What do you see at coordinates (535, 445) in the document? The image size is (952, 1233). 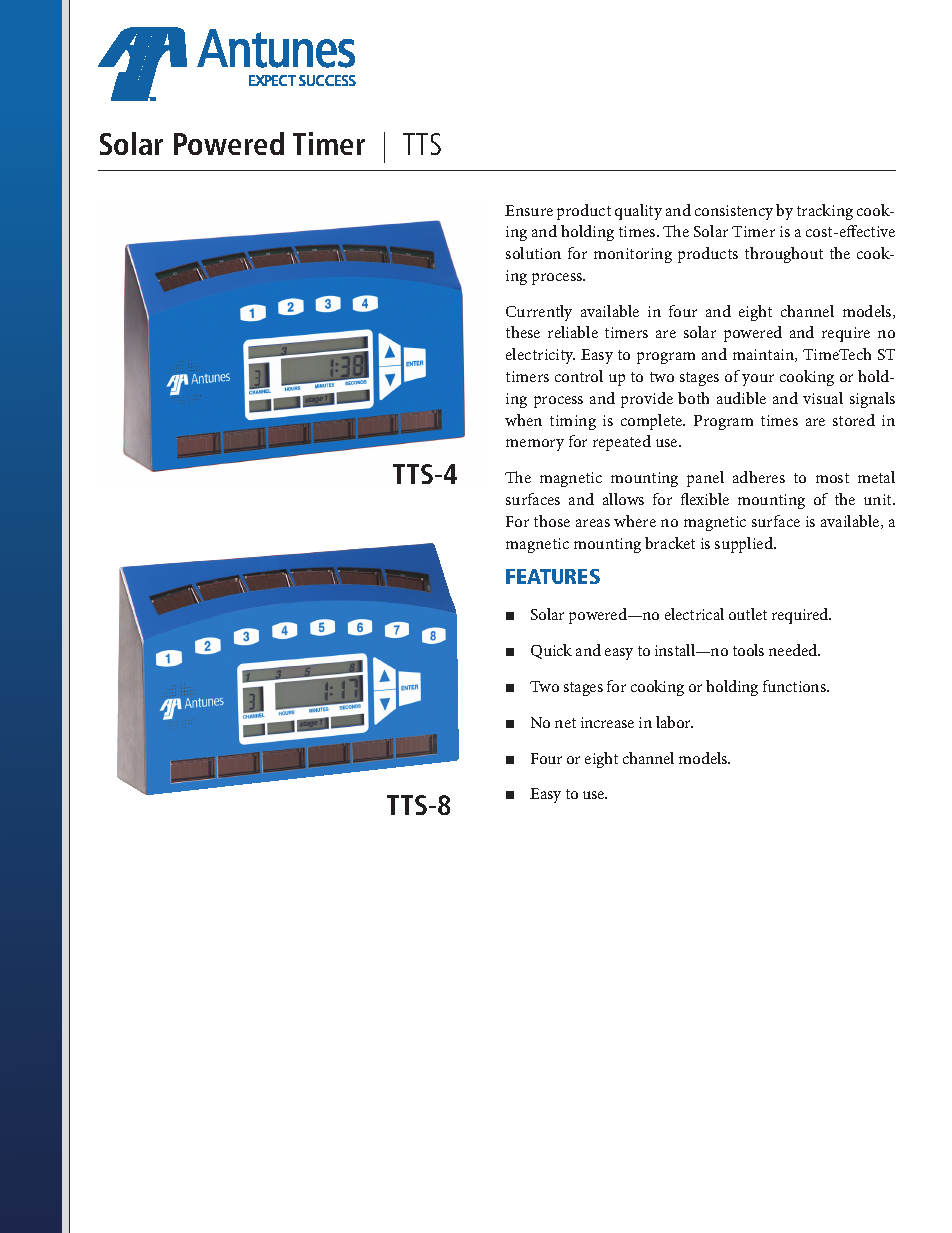 I see `memory` at bounding box center [535, 445].
